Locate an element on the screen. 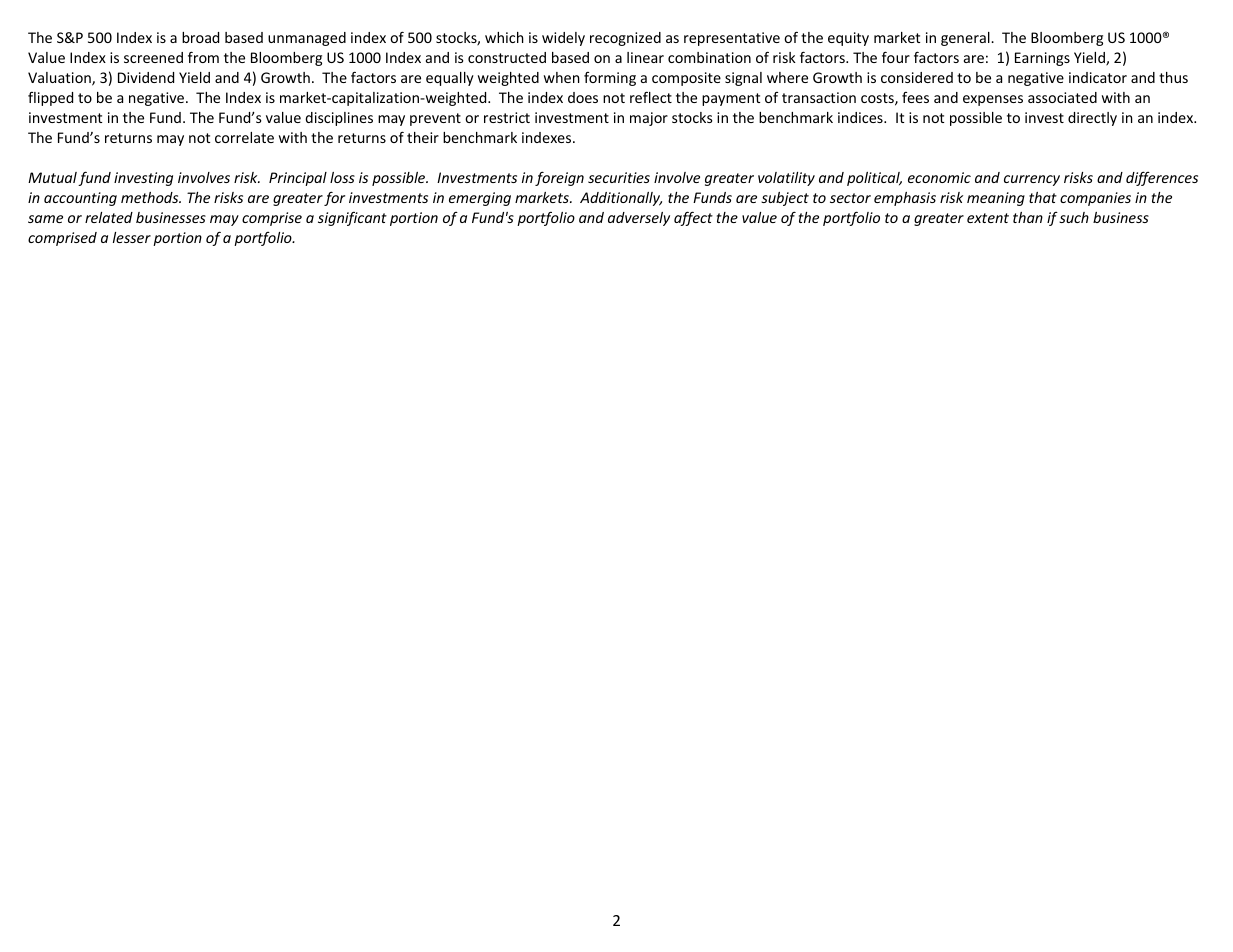 This screenshot has width=1233, height=952. securities is located at coordinates (619, 177).
